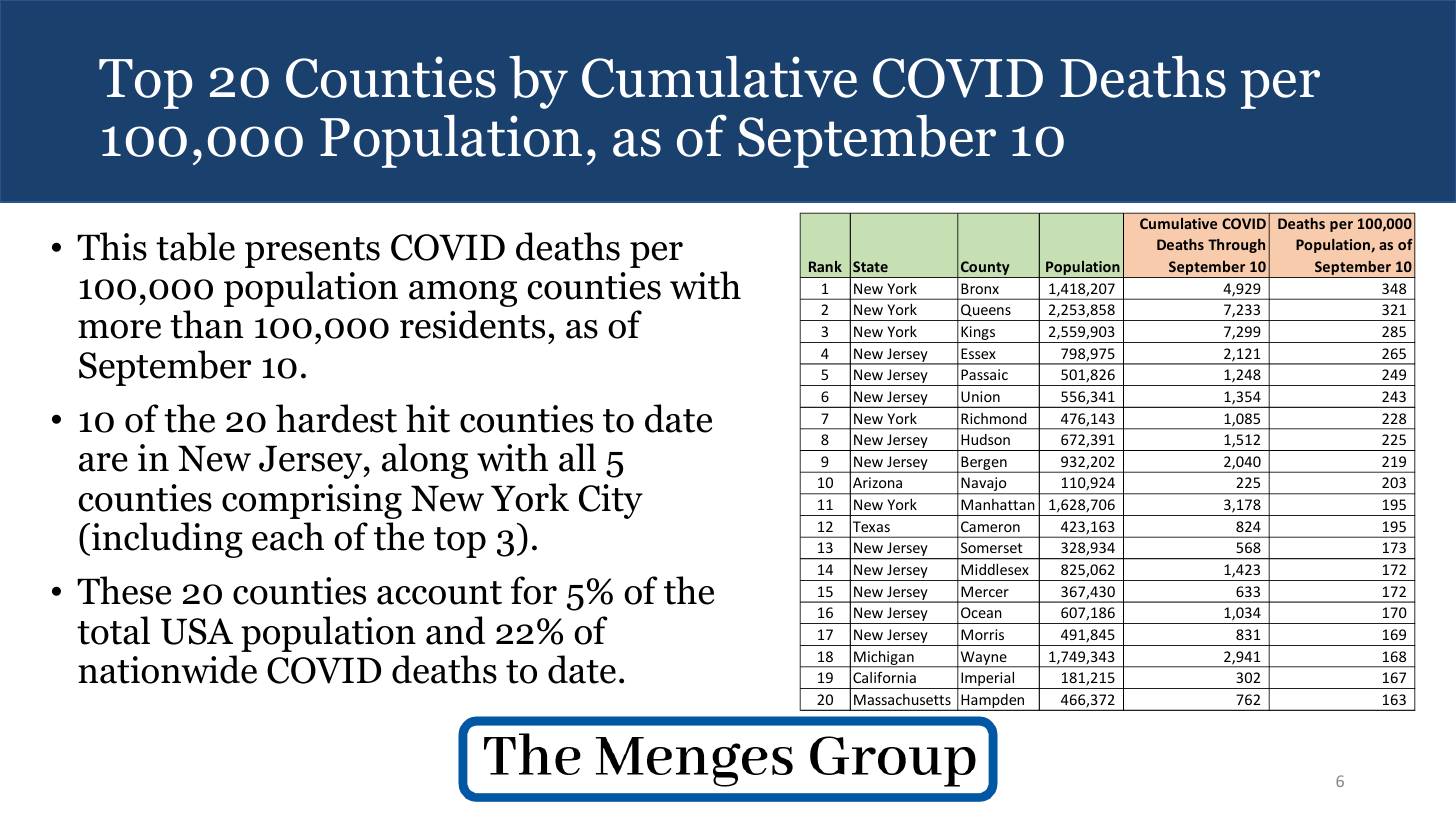 This screenshot has width=1456, height=819. I want to click on all, so click(577, 457).
